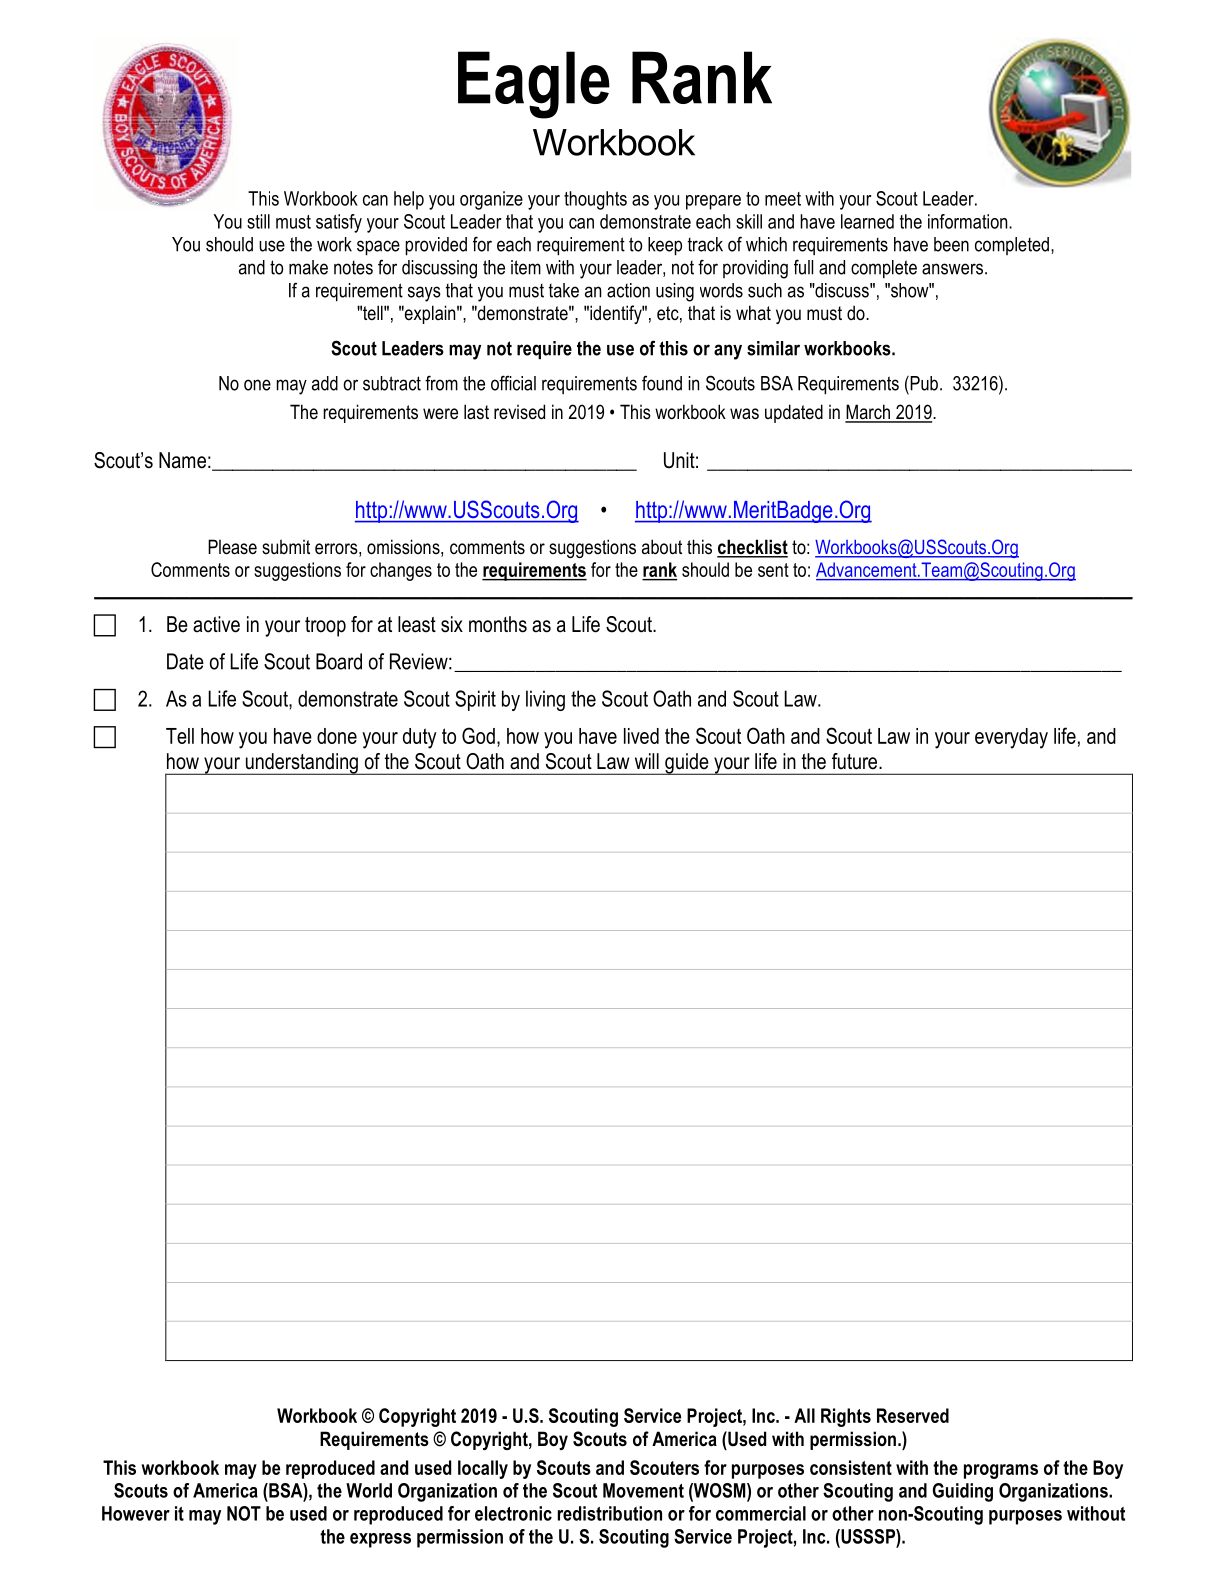  What do you see at coordinates (232, 547) in the page?
I see `Please` at bounding box center [232, 547].
